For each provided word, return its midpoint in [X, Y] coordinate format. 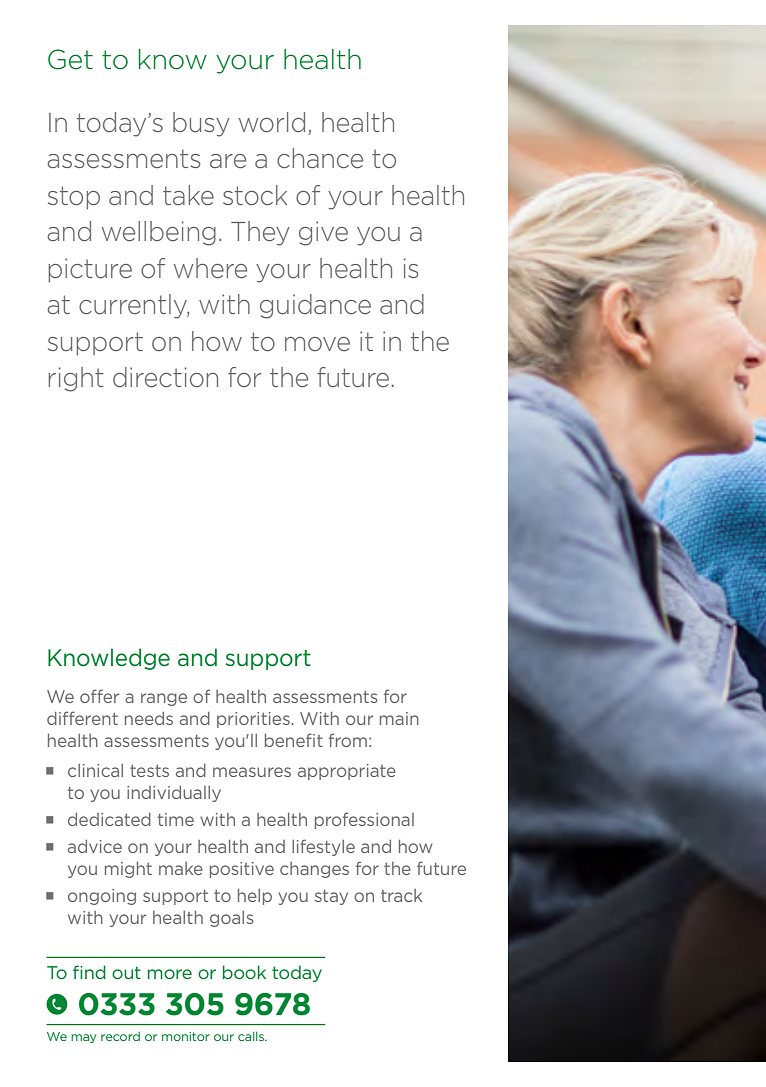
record [120, 1036]
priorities [254, 720]
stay [331, 897]
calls [252, 1036]
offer [99, 696]
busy [201, 124]
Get [70, 59]
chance [320, 158]
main [399, 718]
